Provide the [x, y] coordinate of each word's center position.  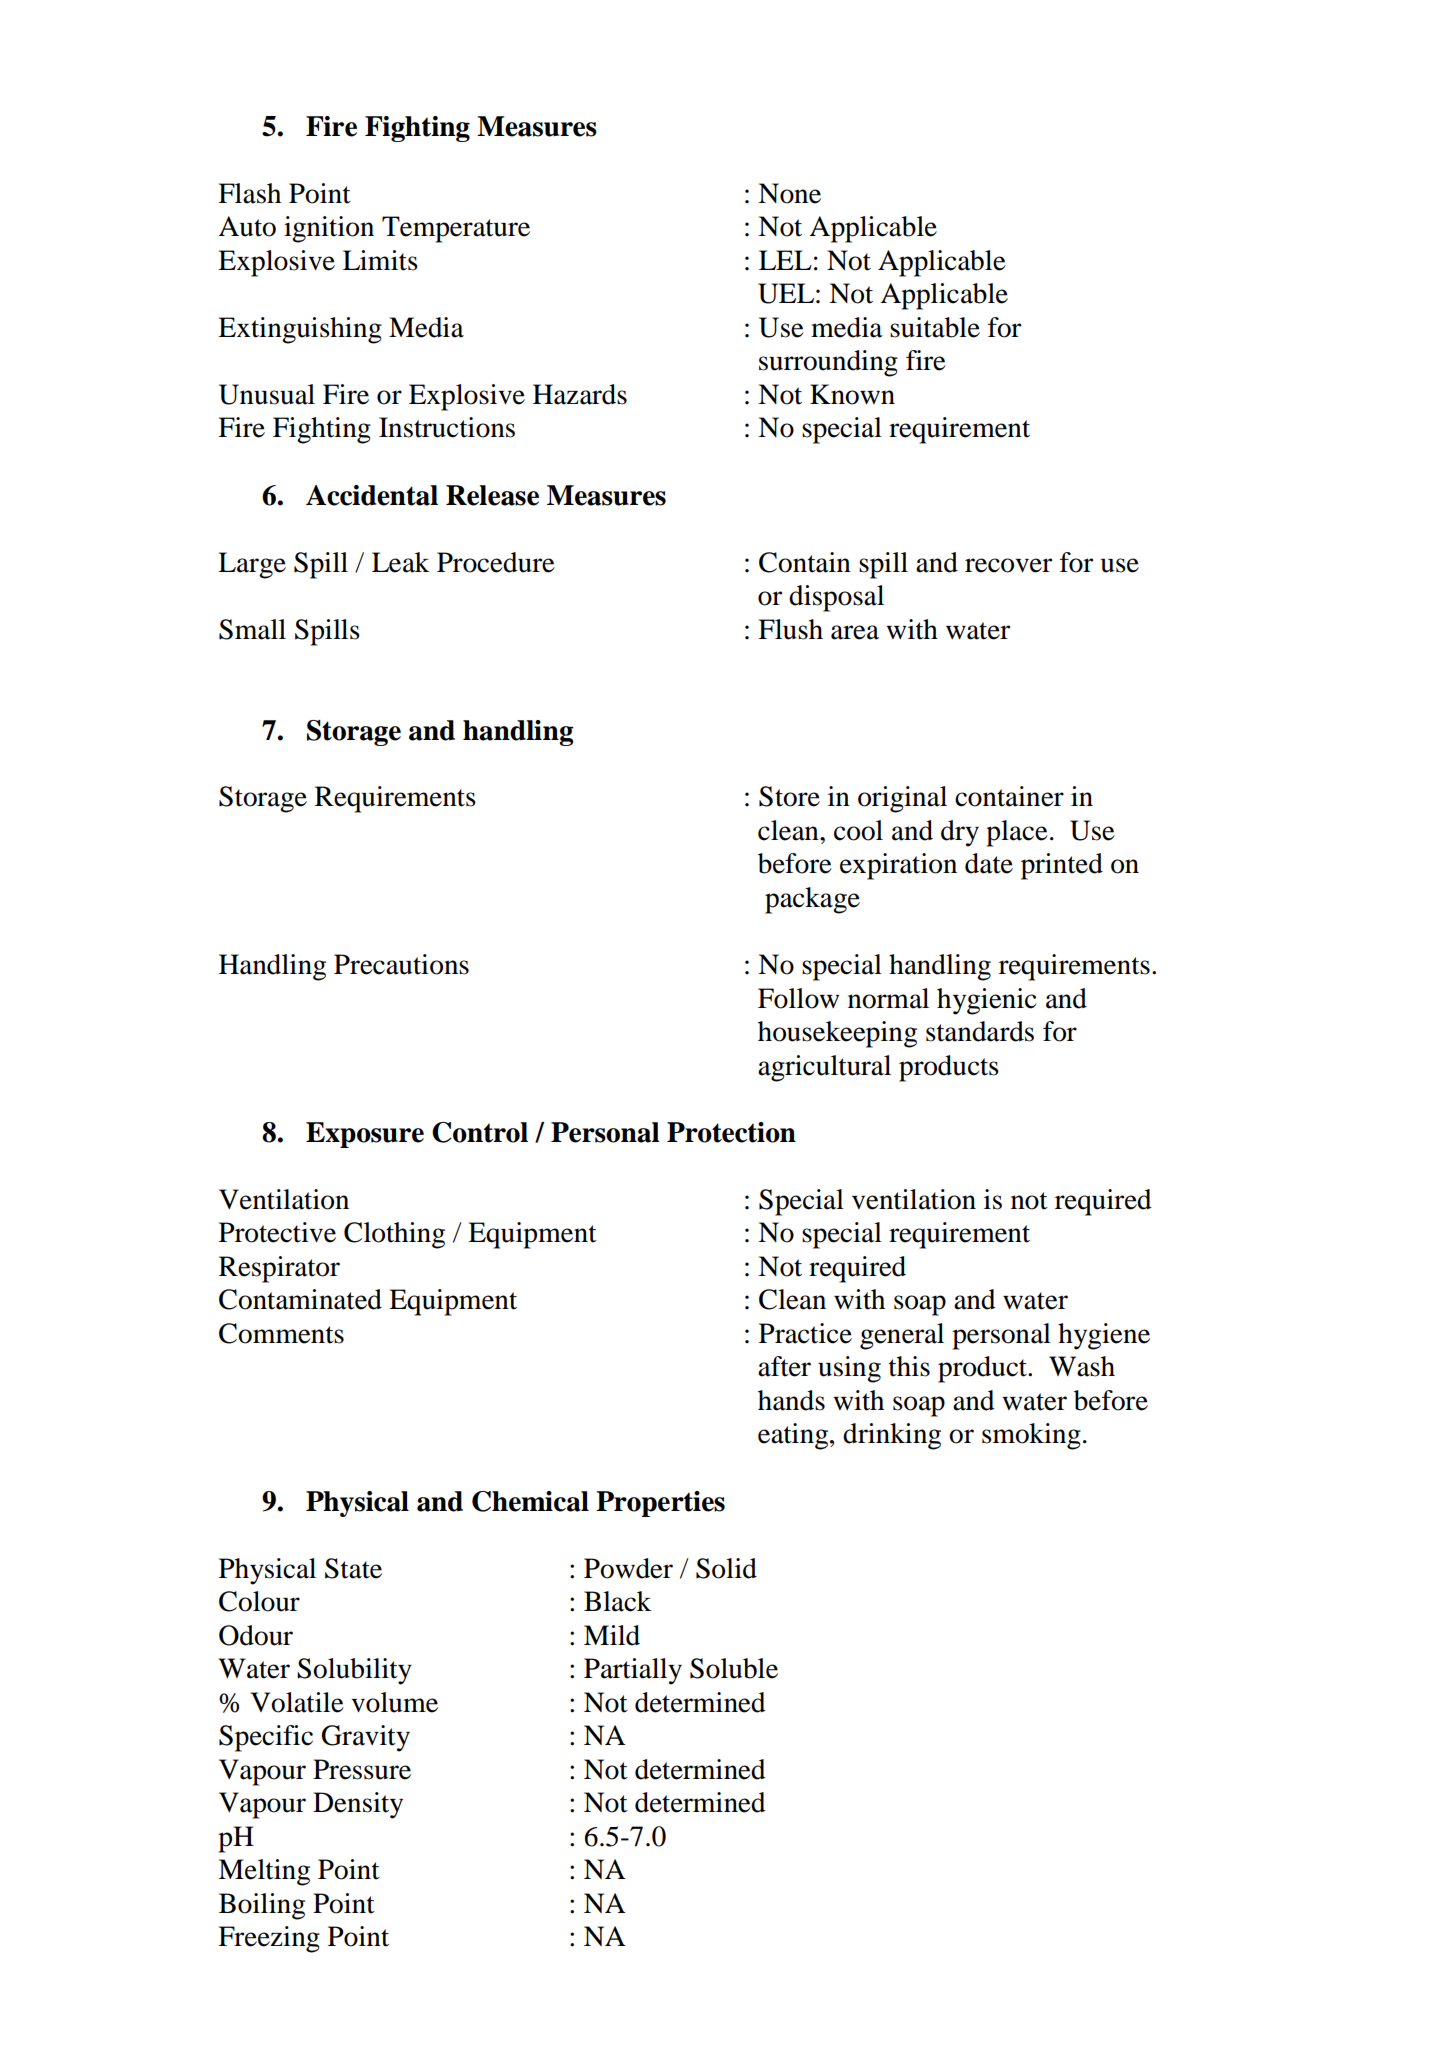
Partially [633, 1671]
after [784, 1366]
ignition [329, 229]
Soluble [734, 1668]
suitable [935, 327]
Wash [1082, 1366]
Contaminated [300, 1299]
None [789, 193]
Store [789, 796]
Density [358, 1805]
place [1017, 833]
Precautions [401, 964]
